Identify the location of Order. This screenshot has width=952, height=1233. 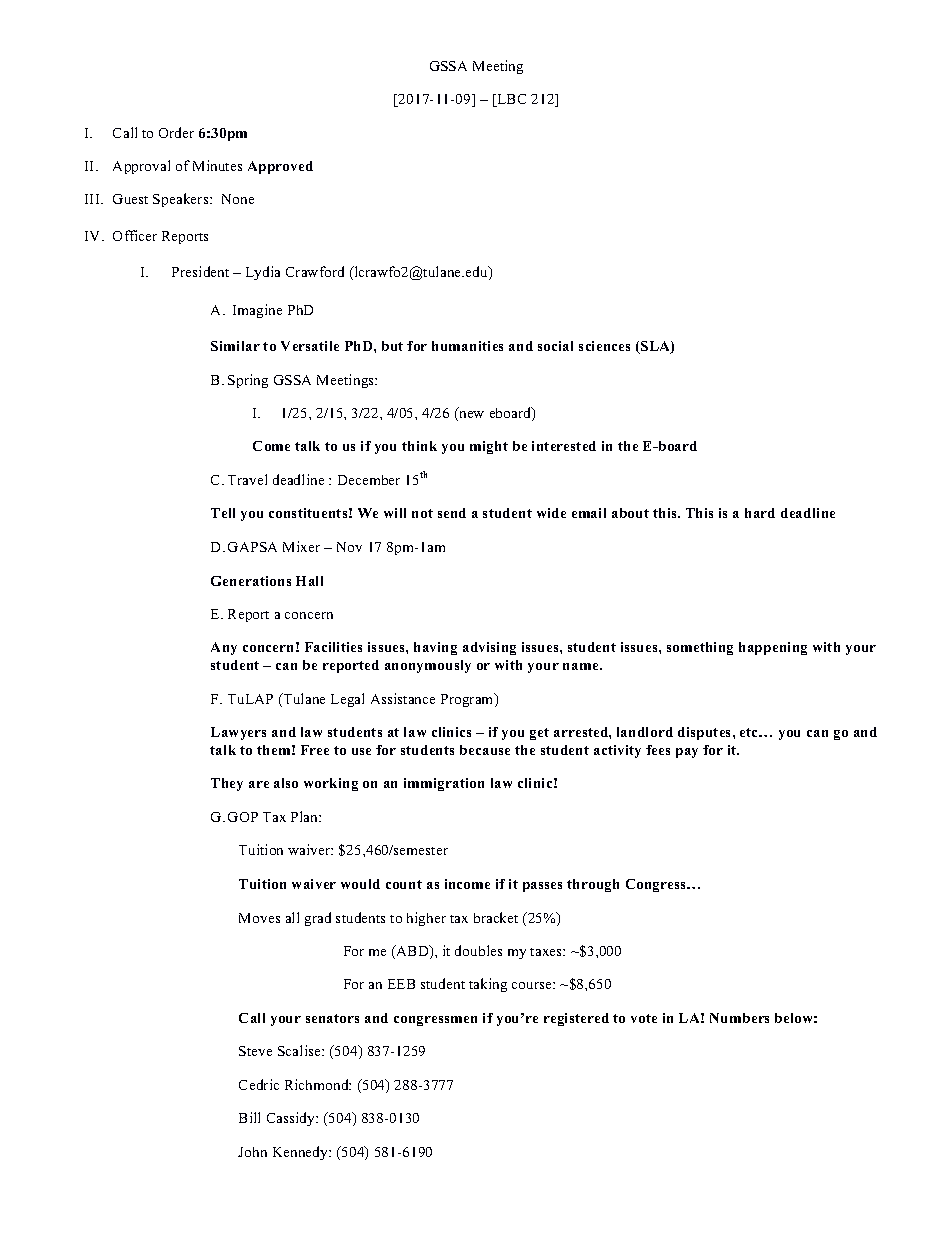
(176, 132).
